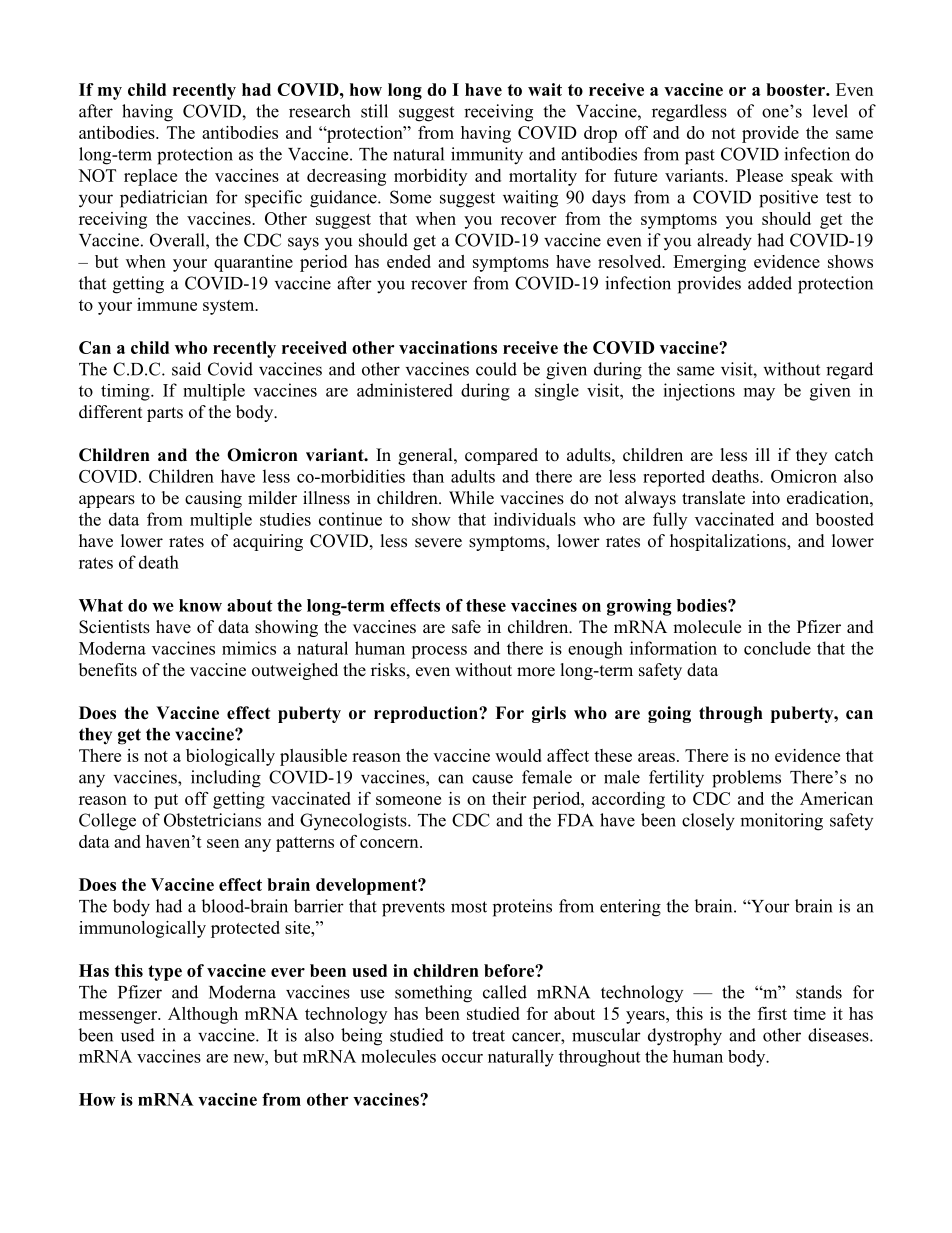  I want to click on Although, so click(203, 1015).
